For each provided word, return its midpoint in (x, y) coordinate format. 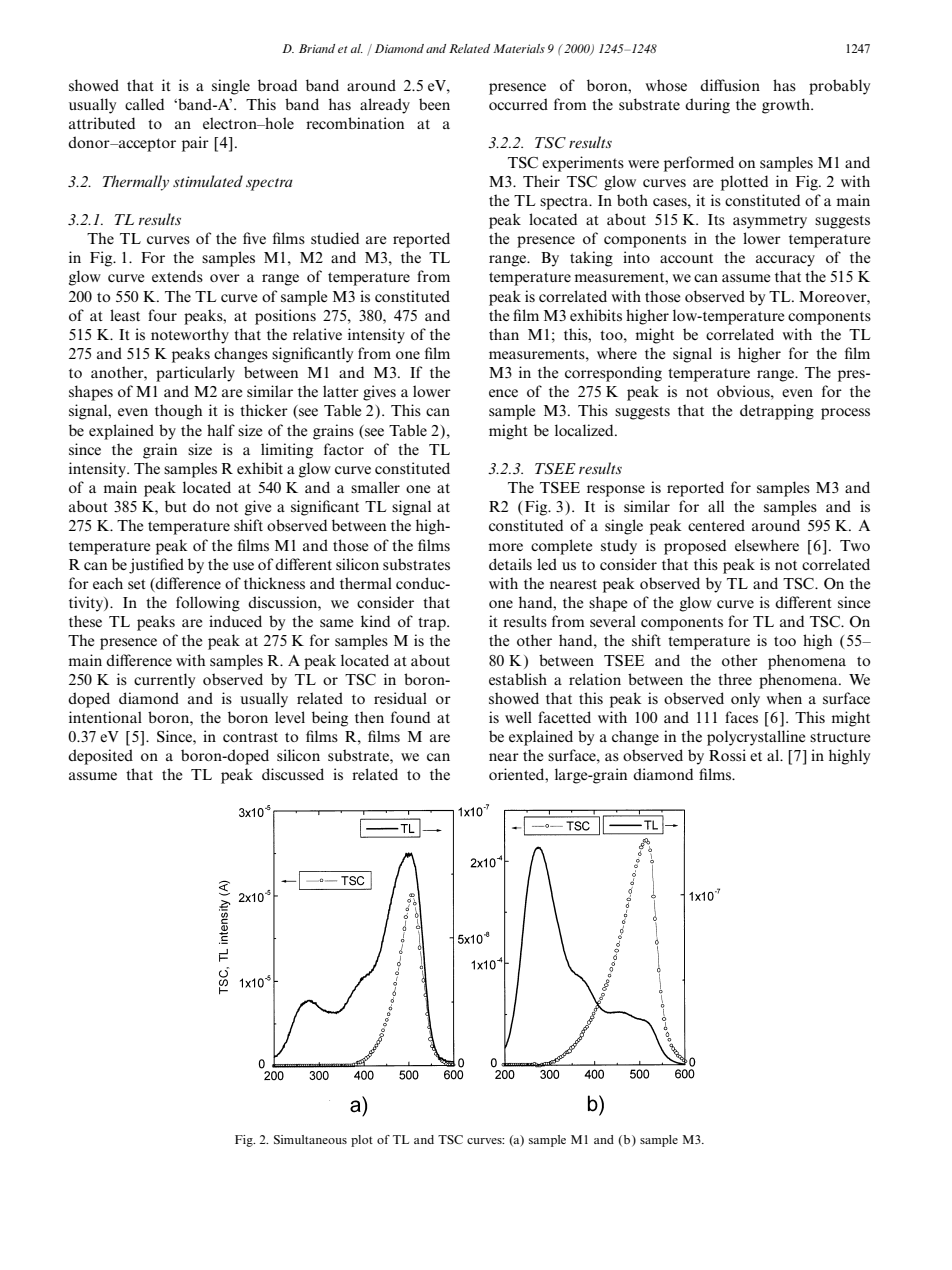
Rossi (727, 755)
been (434, 104)
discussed (293, 774)
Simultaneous (310, 1139)
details (510, 564)
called (144, 104)
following (208, 604)
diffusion (730, 85)
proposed (695, 547)
